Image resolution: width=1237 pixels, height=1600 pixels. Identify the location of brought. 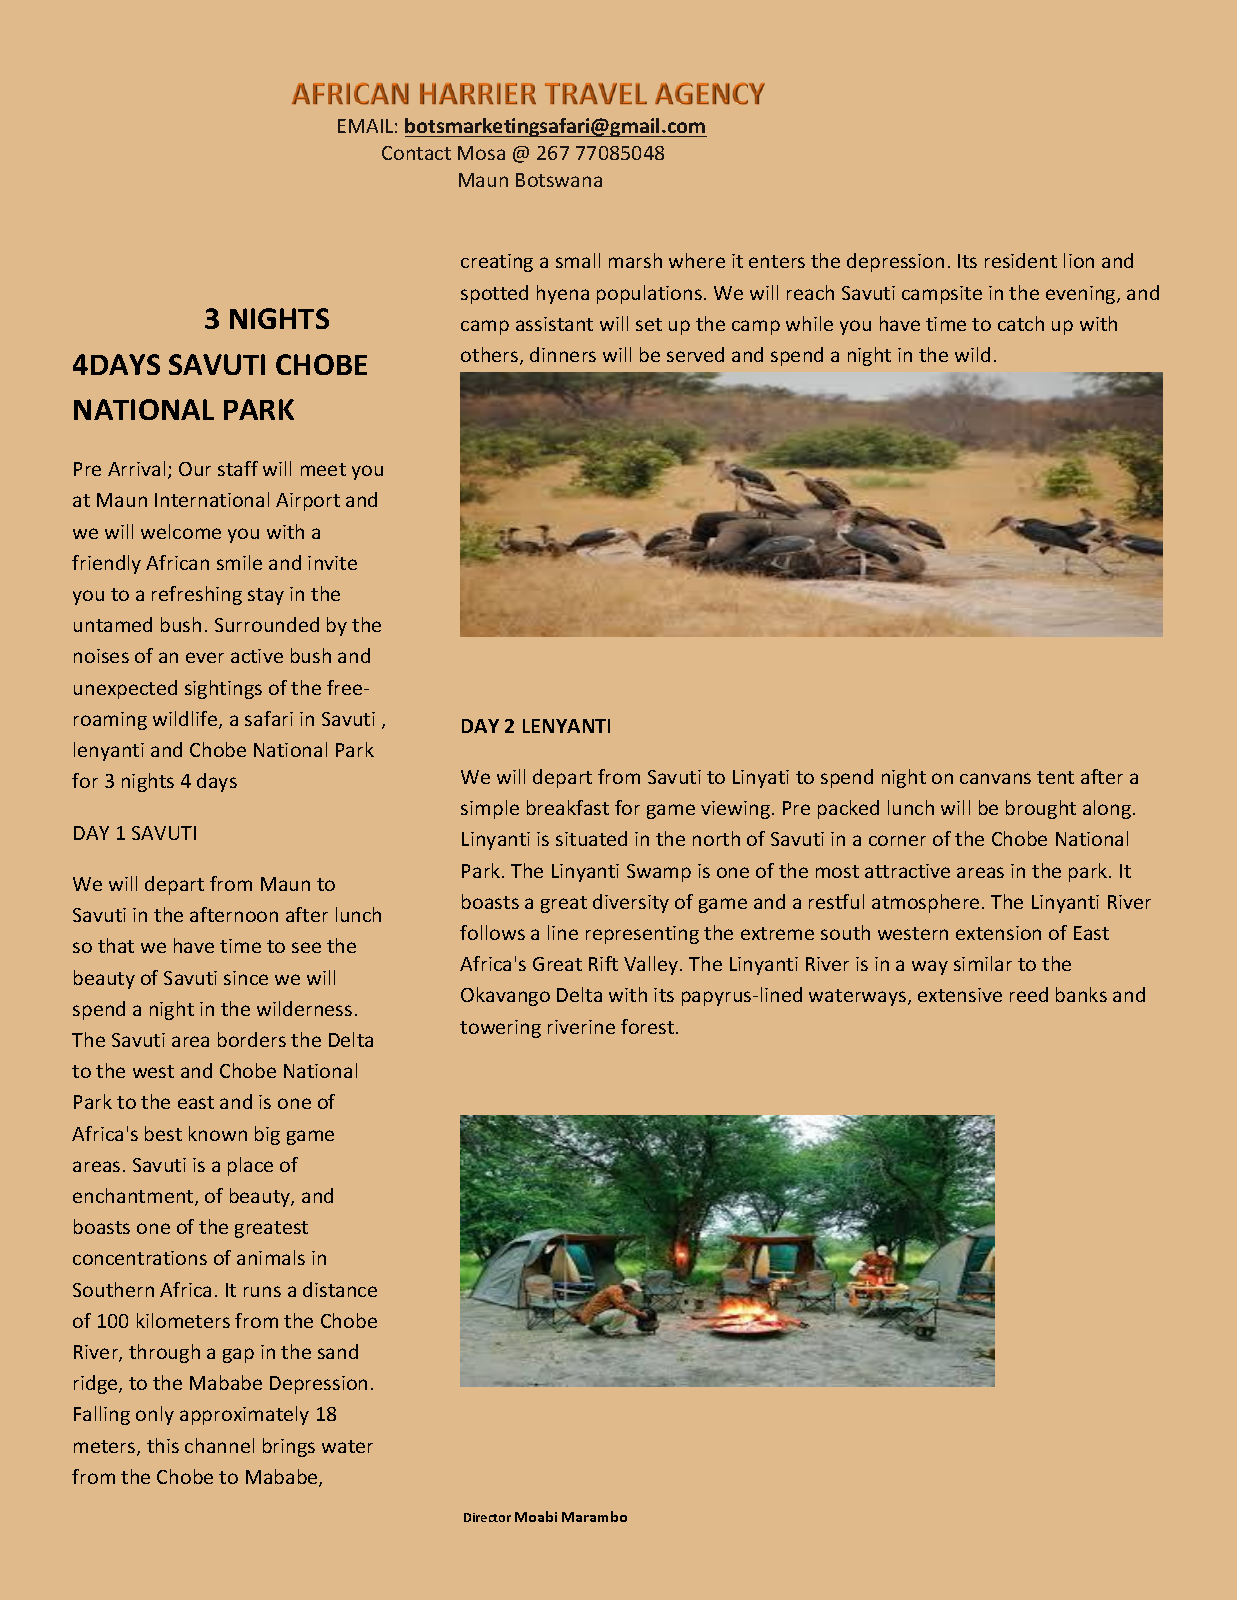
(1041, 809).
